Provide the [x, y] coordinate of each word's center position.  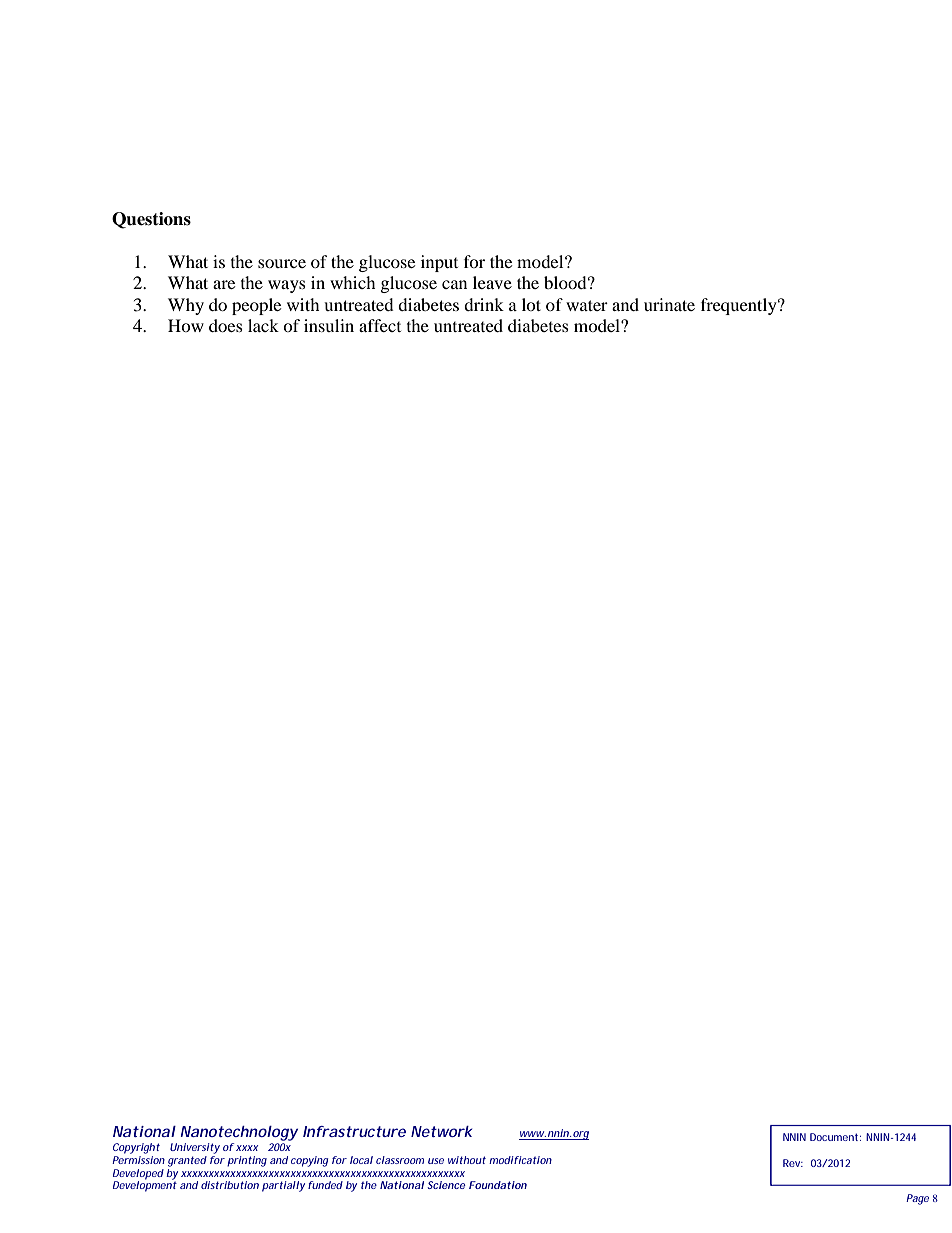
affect [380, 325]
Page [917, 1199]
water [587, 305]
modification [520, 1160]
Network [441, 1131]
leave [492, 282]
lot [531, 304]
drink [484, 304]
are [224, 284]
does [226, 325]
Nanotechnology [239, 1133]
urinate [669, 304]
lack [263, 325]
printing [247, 1161]
